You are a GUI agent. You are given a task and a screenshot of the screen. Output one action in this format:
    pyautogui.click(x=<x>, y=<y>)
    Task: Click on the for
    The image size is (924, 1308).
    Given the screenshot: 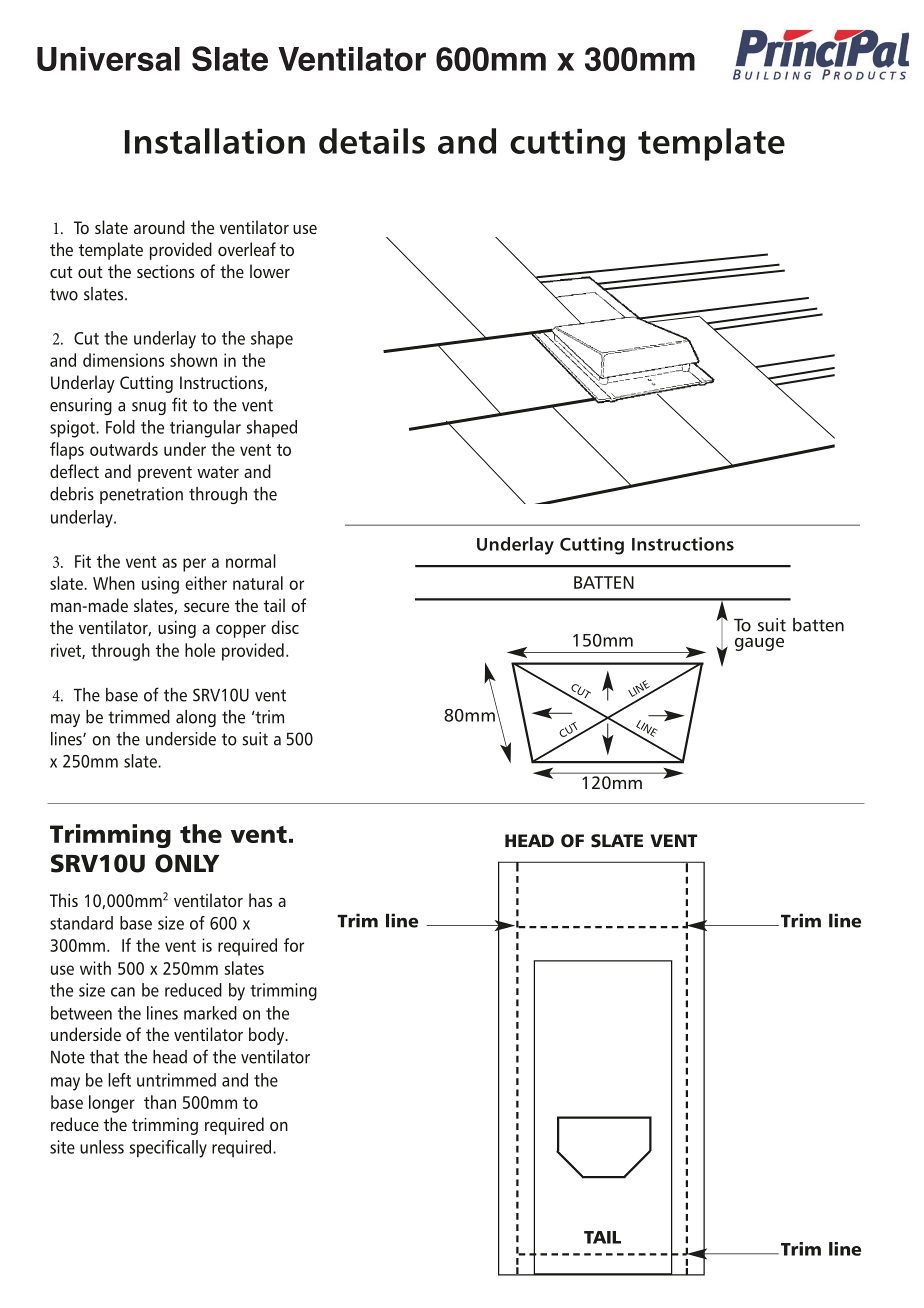 What is the action you would take?
    pyautogui.click(x=294, y=945)
